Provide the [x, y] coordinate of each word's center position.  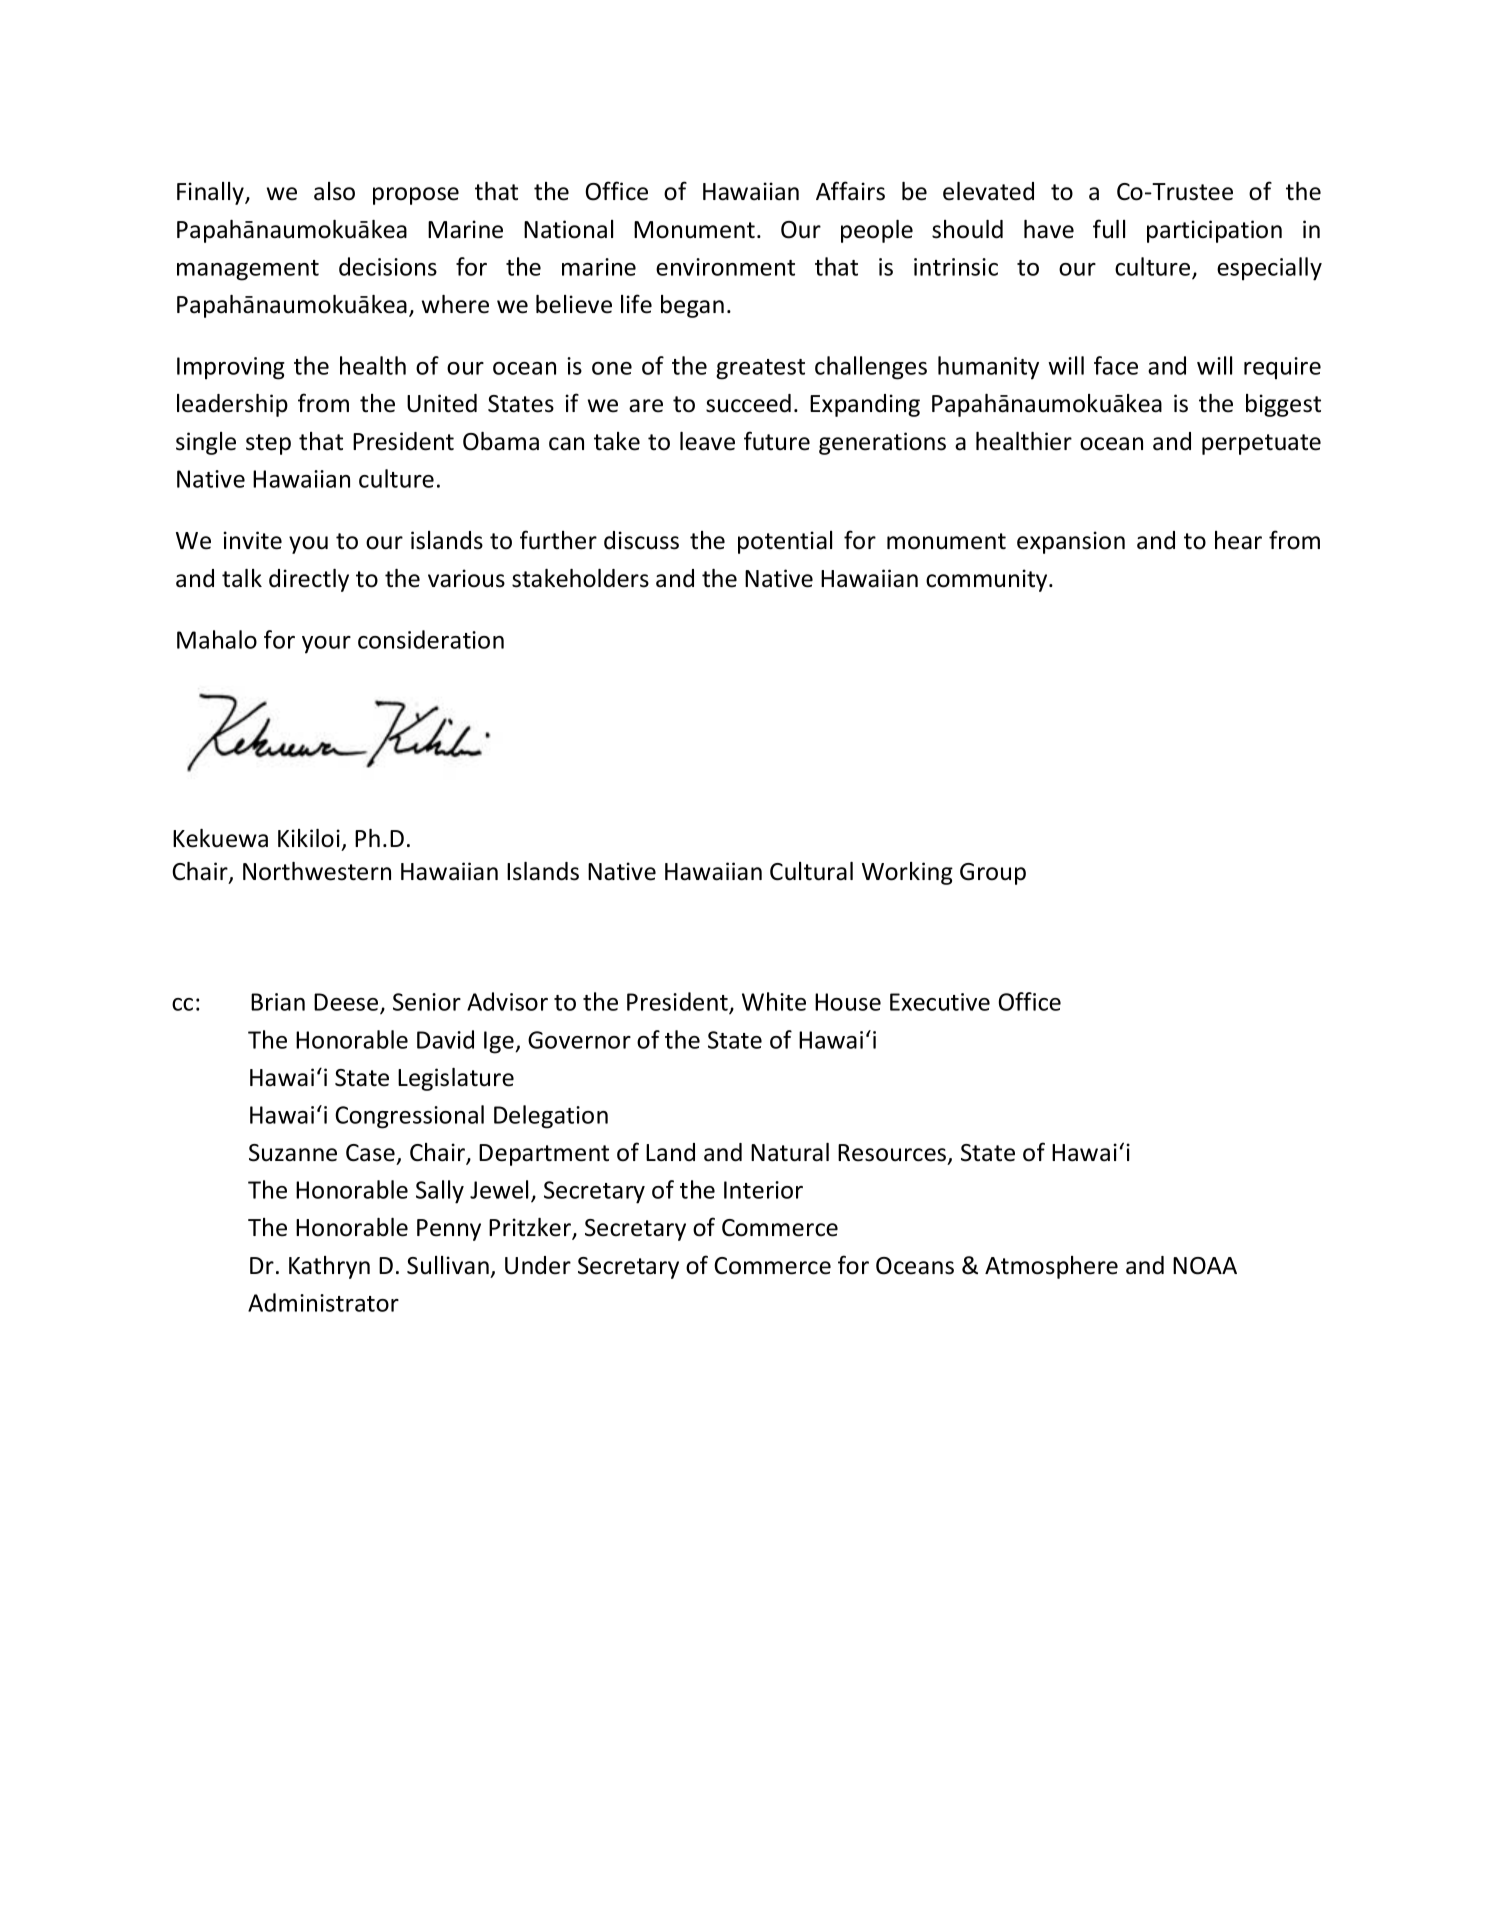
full [1109, 229]
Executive [940, 1002]
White [774, 1001]
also [334, 191]
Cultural [811, 871]
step [268, 444]
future [777, 441]
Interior [763, 1190]
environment [725, 267]
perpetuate [1261, 444]
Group [993, 874]
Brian [278, 1002]
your [326, 645]
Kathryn [329, 1267]
